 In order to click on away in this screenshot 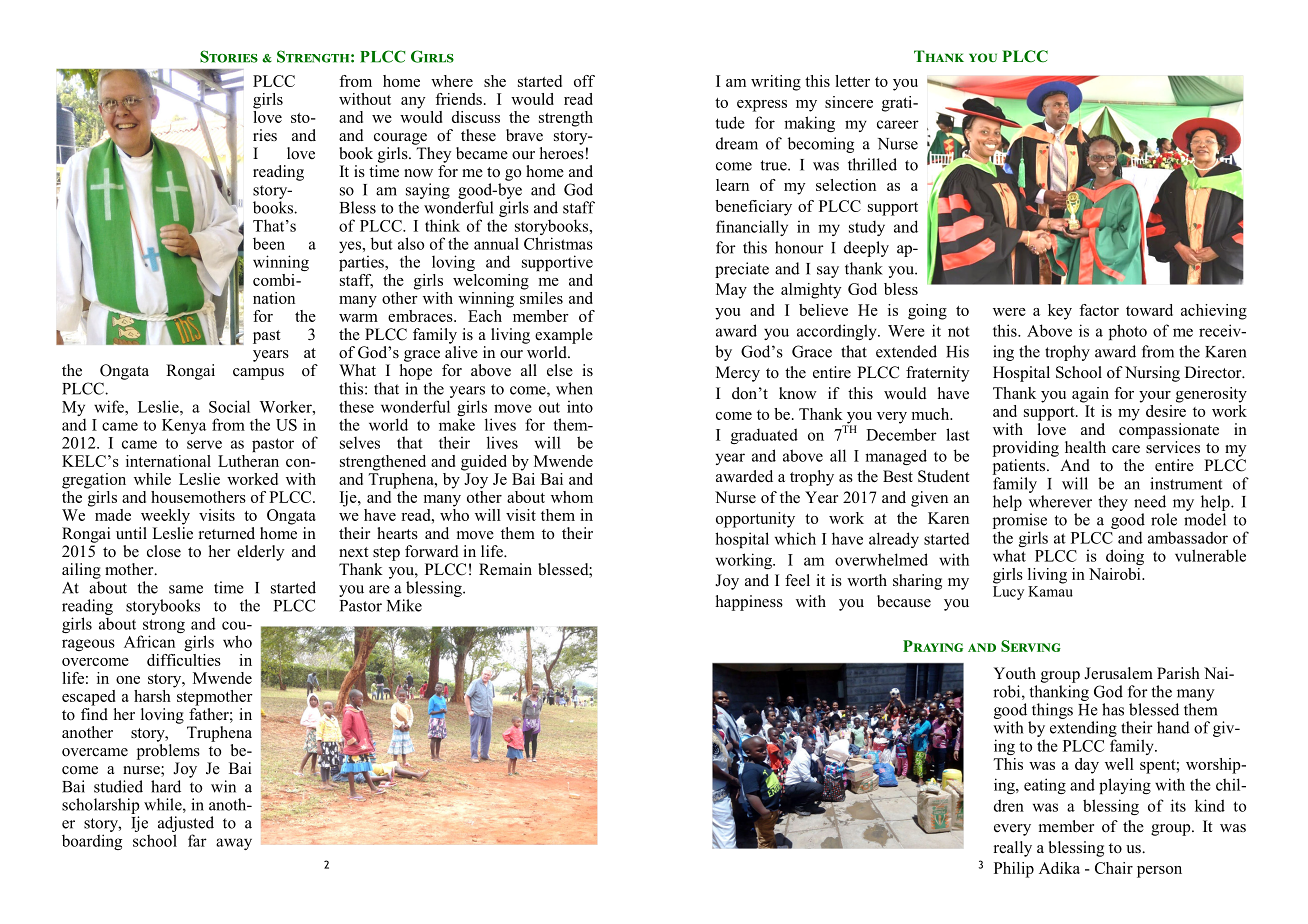, I will do `click(234, 844)`.
